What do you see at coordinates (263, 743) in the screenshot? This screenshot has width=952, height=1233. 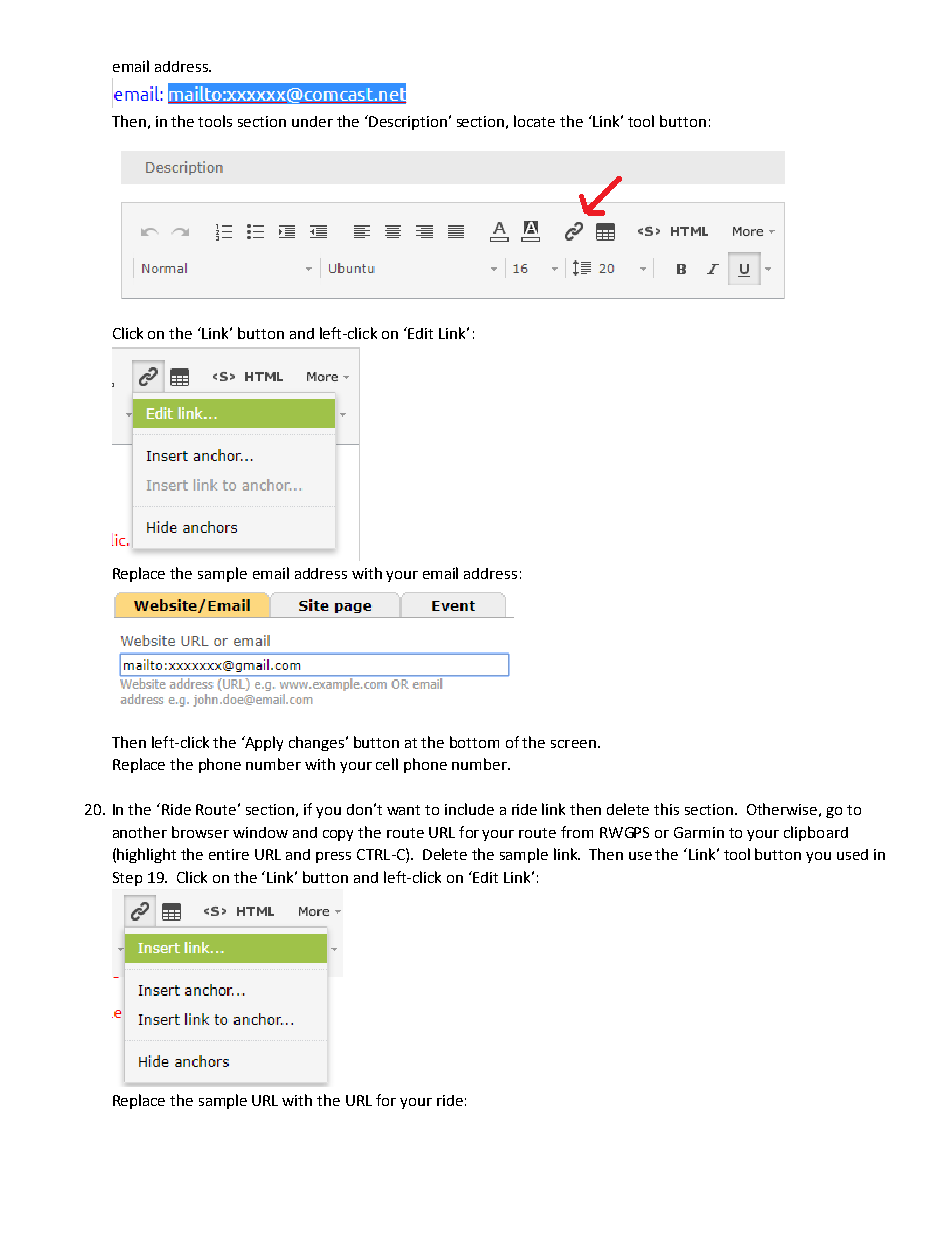 I see `Apply` at bounding box center [263, 743].
